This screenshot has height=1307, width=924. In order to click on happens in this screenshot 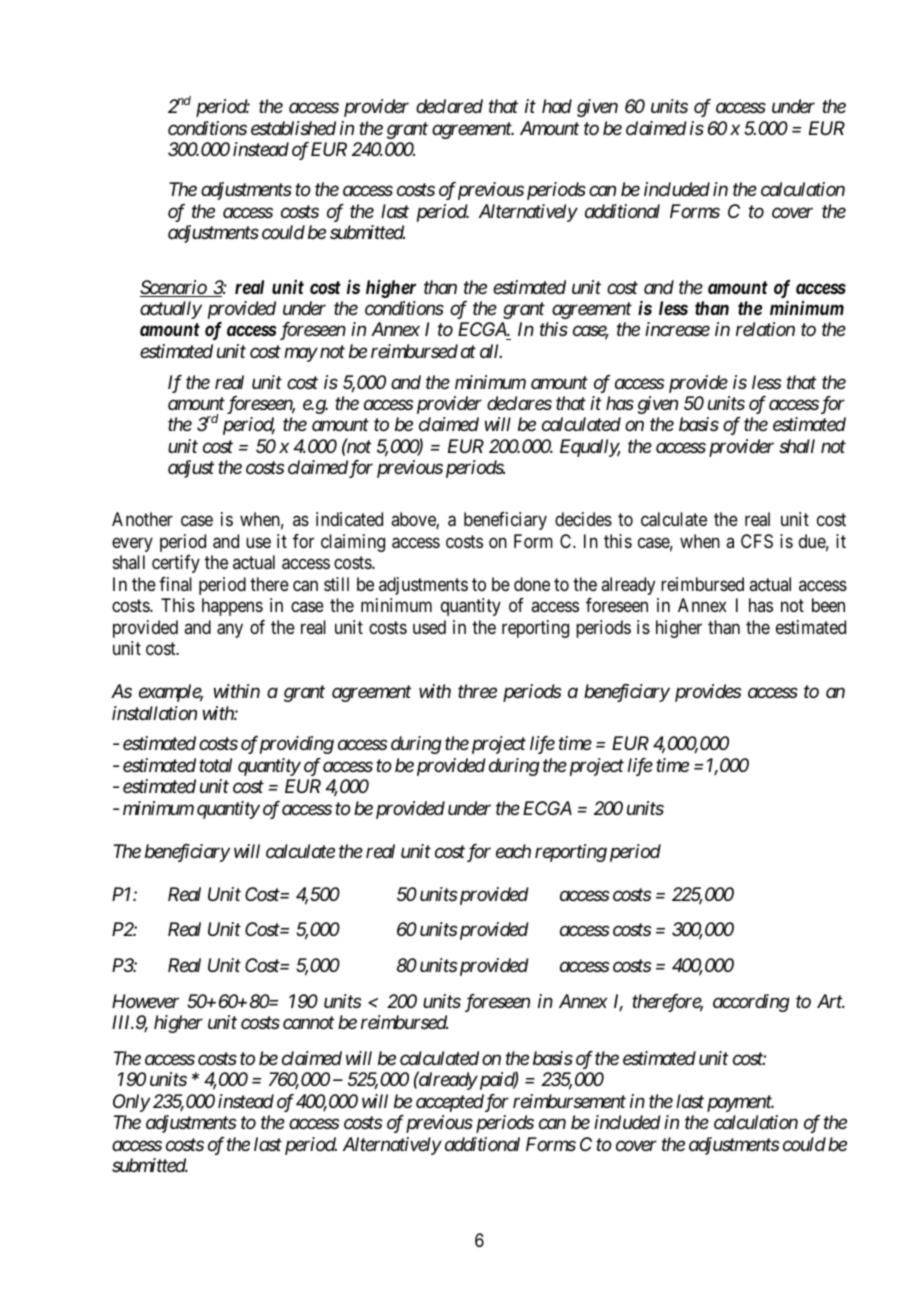, I will do `click(232, 607)`.
